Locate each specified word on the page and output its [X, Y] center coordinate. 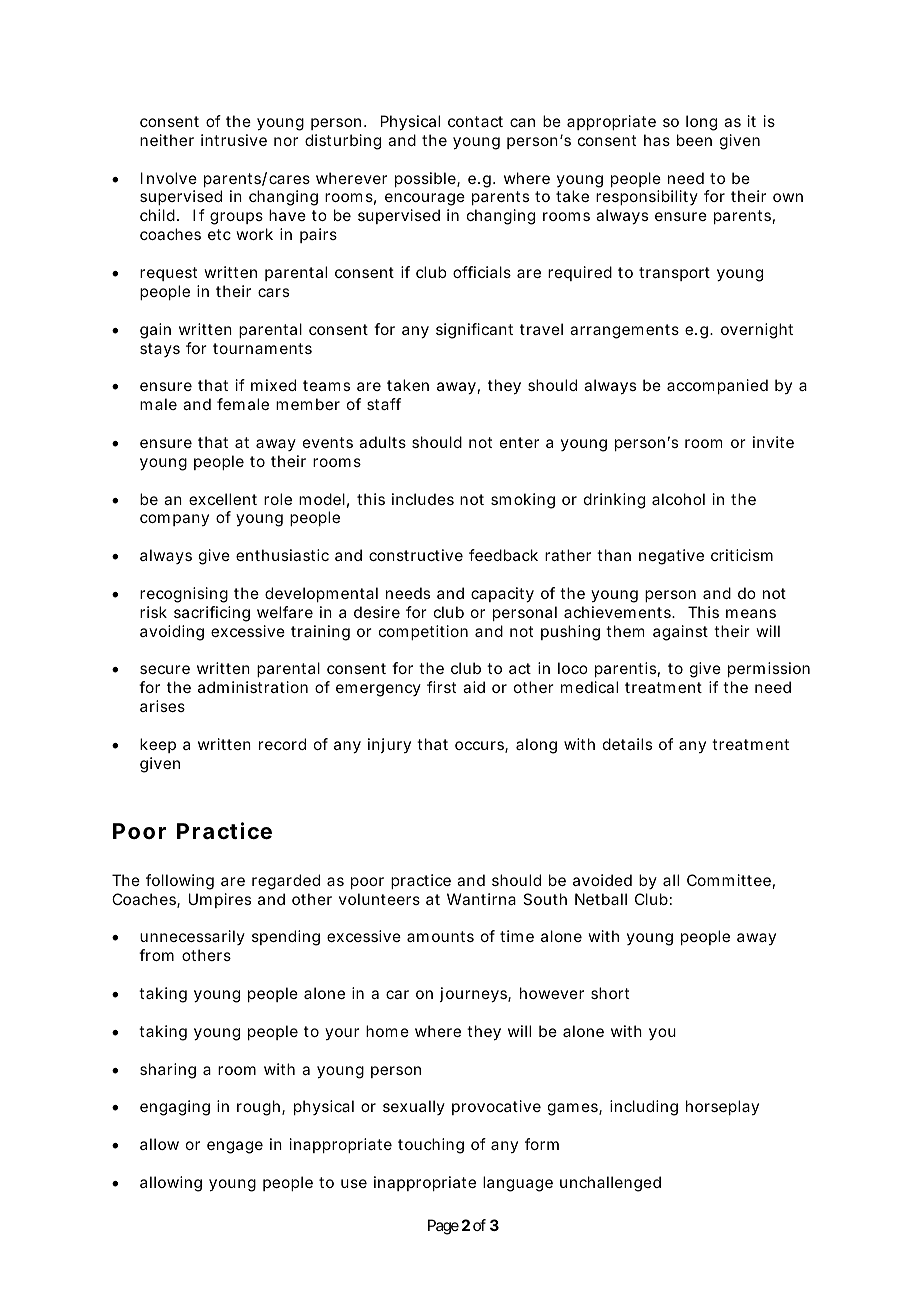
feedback [503, 555]
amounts [440, 936]
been [694, 140]
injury [389, 745]
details [627, 744]
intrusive [234, 140]
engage [235, 1147]
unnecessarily [192, 937]
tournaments [262, 348]
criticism [742, 555]
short [610, 993]
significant [474, 331]
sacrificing [212, 614]
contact [475, 121]
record [282, 744]
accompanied [717, 386]
